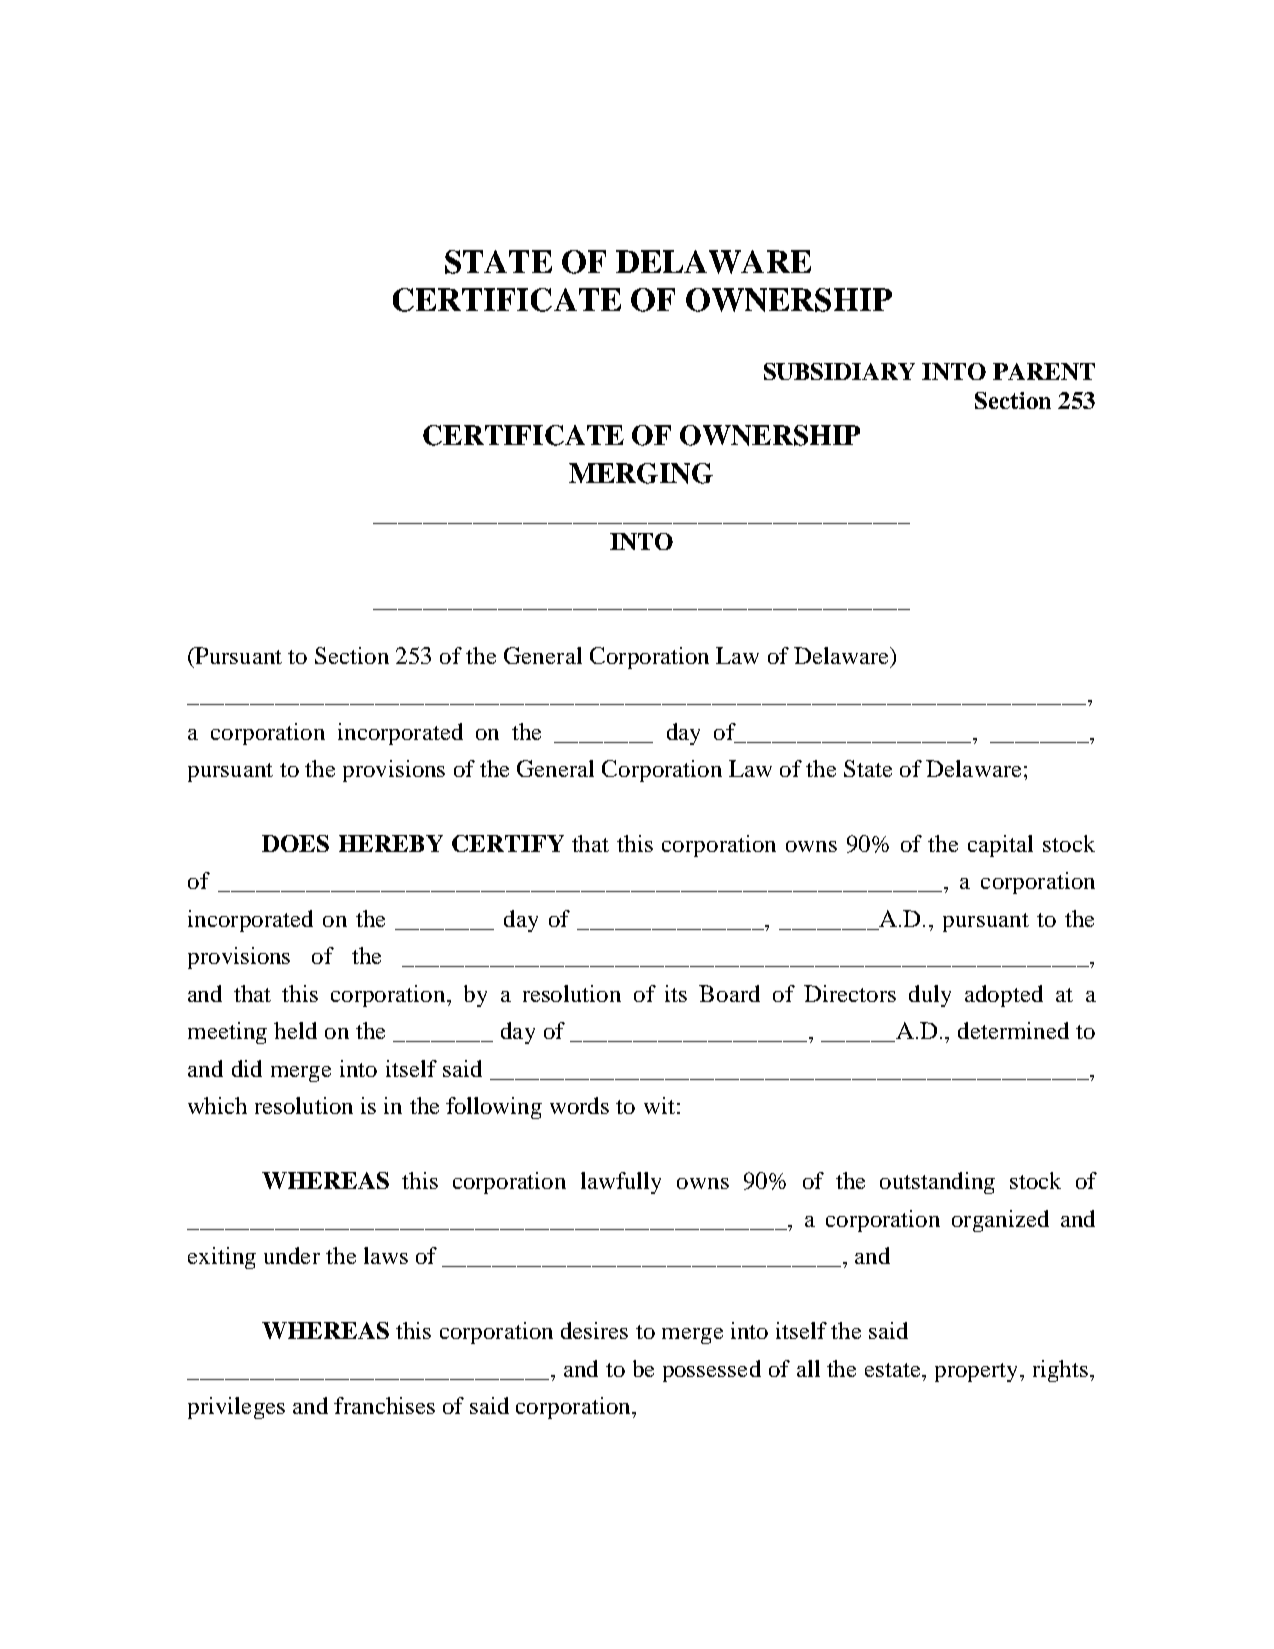  What do you see at coordinates (1000, 846) in the image?
I see `capital` at bounding box center [1000, 846].
